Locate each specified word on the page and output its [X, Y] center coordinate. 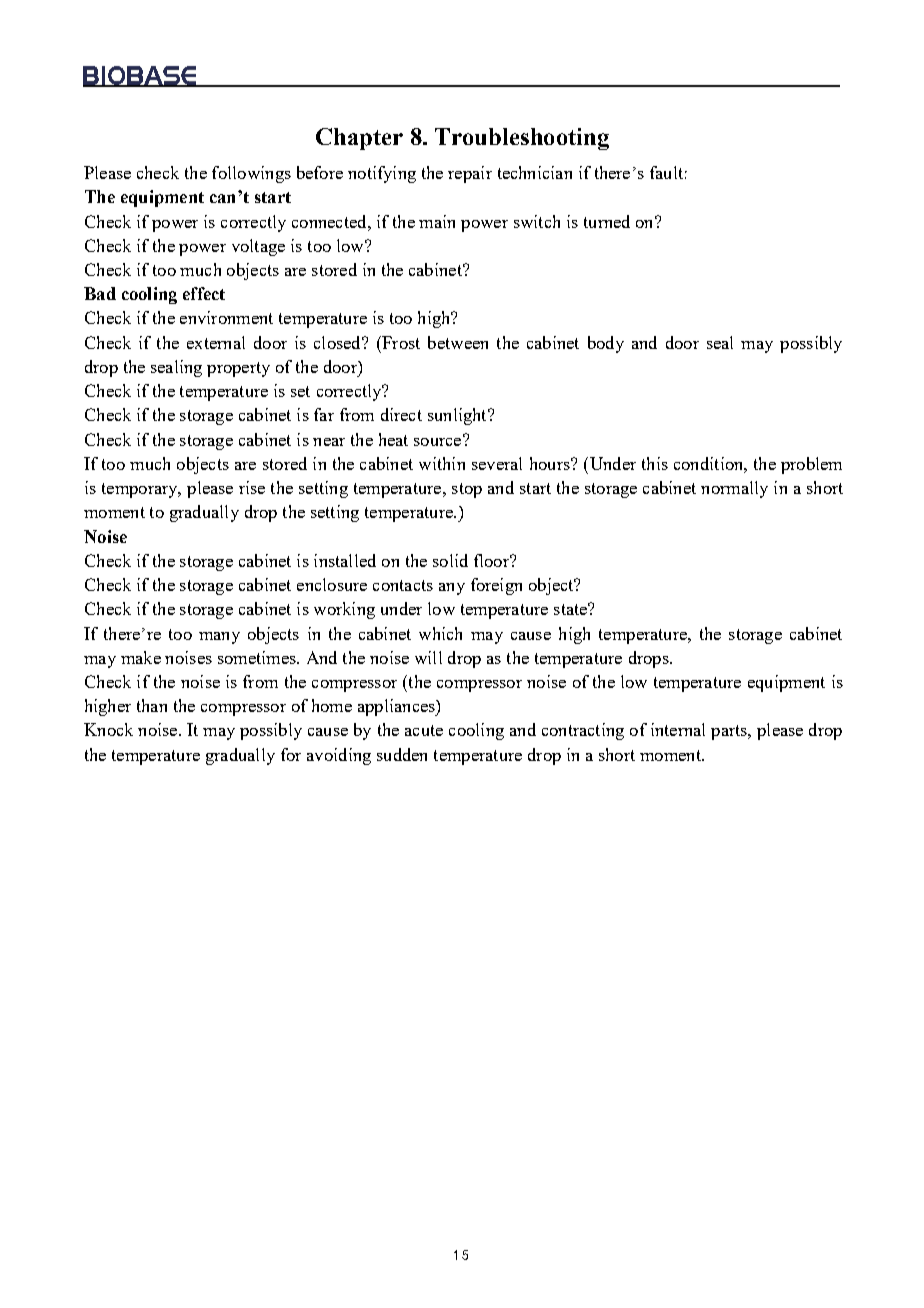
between [458, 342]
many [219, 638]
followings [251, 174]
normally [734, 489]
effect [204, 293]
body [606, 344]
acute [424, 730]
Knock [108, 729]
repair [470, 174]
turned [607, 221]
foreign [496, 586]
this [655, 463]
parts [730, 732]
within [442, 463]
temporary [141, 490]
